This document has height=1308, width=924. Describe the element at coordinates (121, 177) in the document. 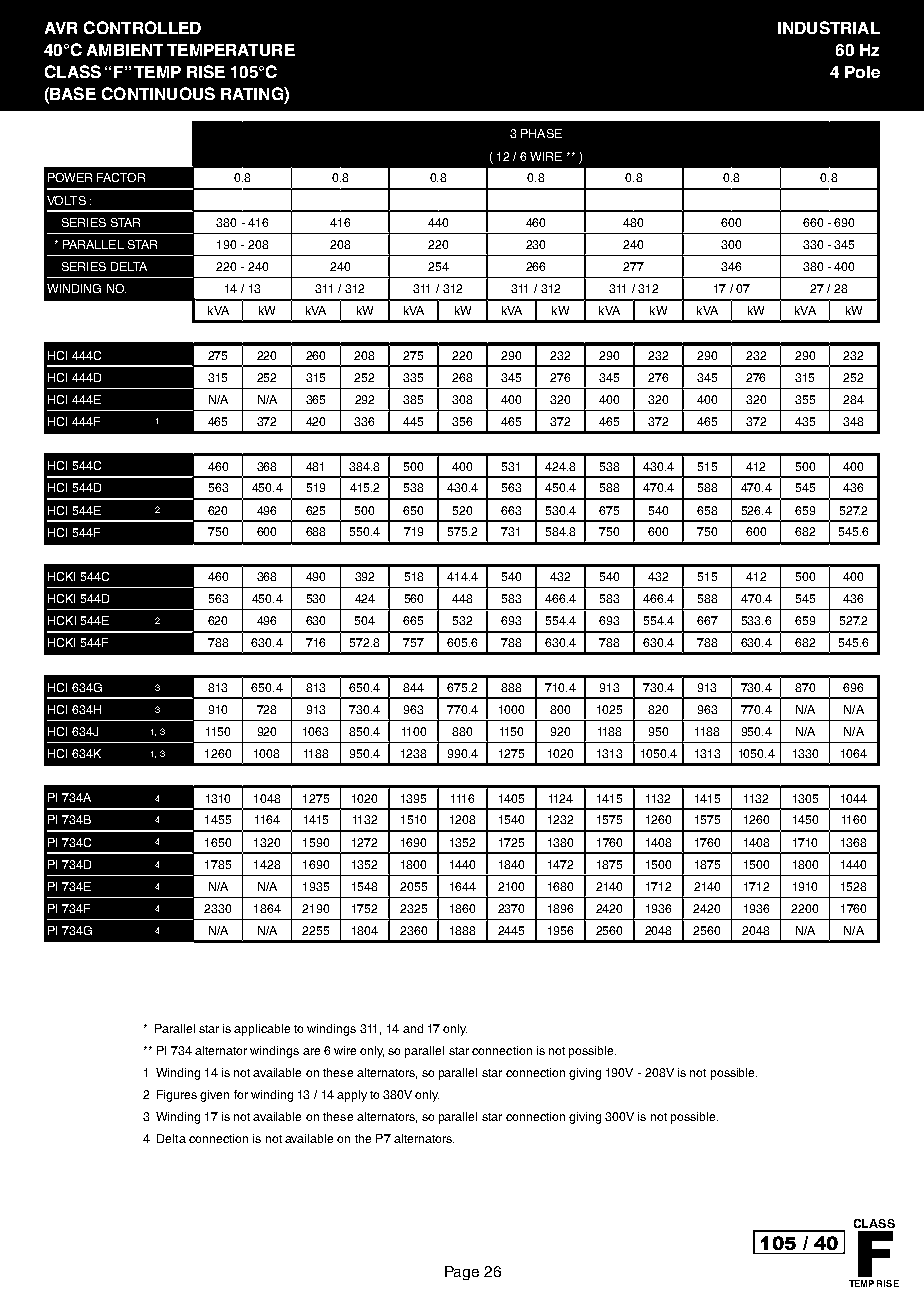

I see `FACTOR` at that location.
